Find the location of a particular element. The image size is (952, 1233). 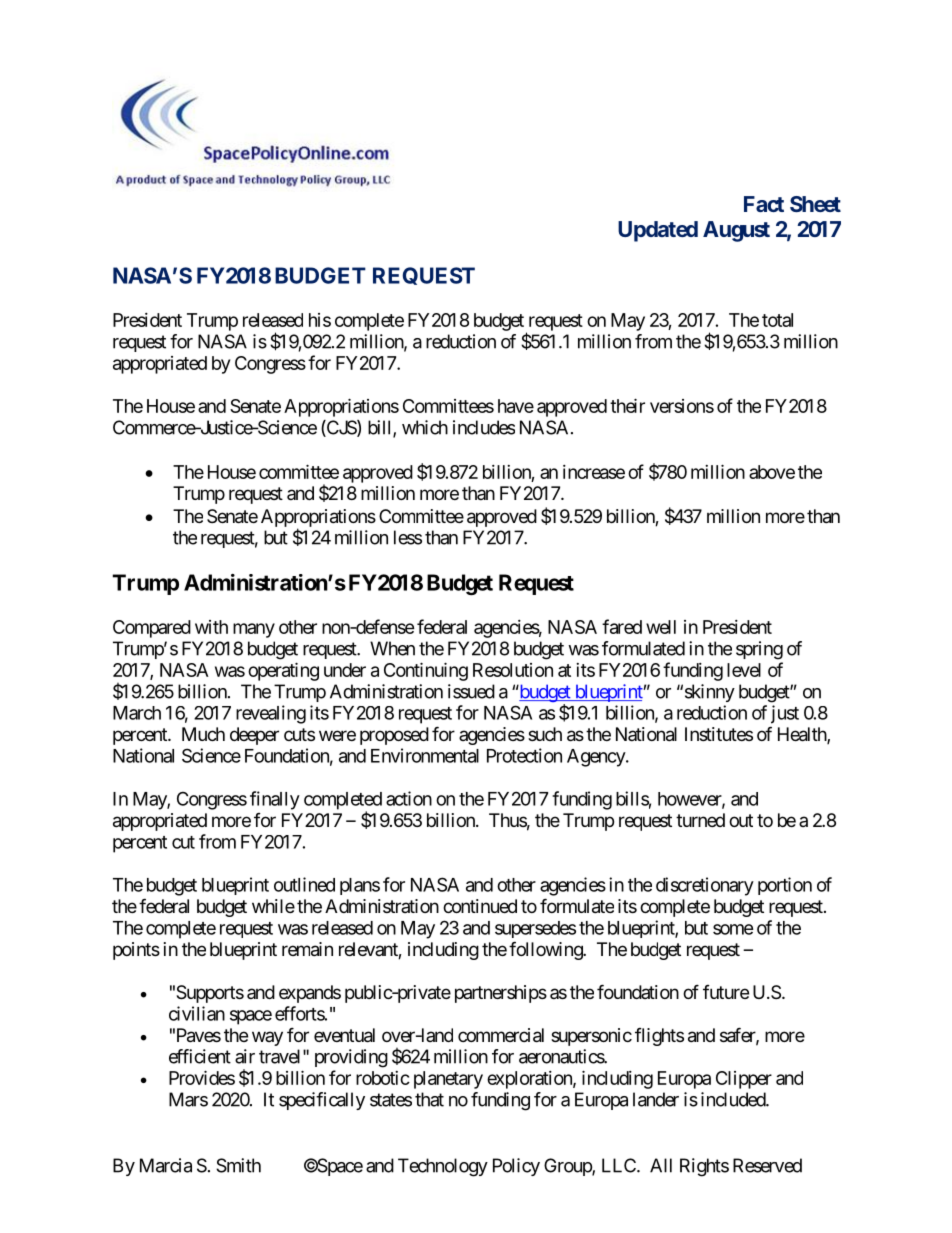

Updated is located at coordinates (658, 231).
